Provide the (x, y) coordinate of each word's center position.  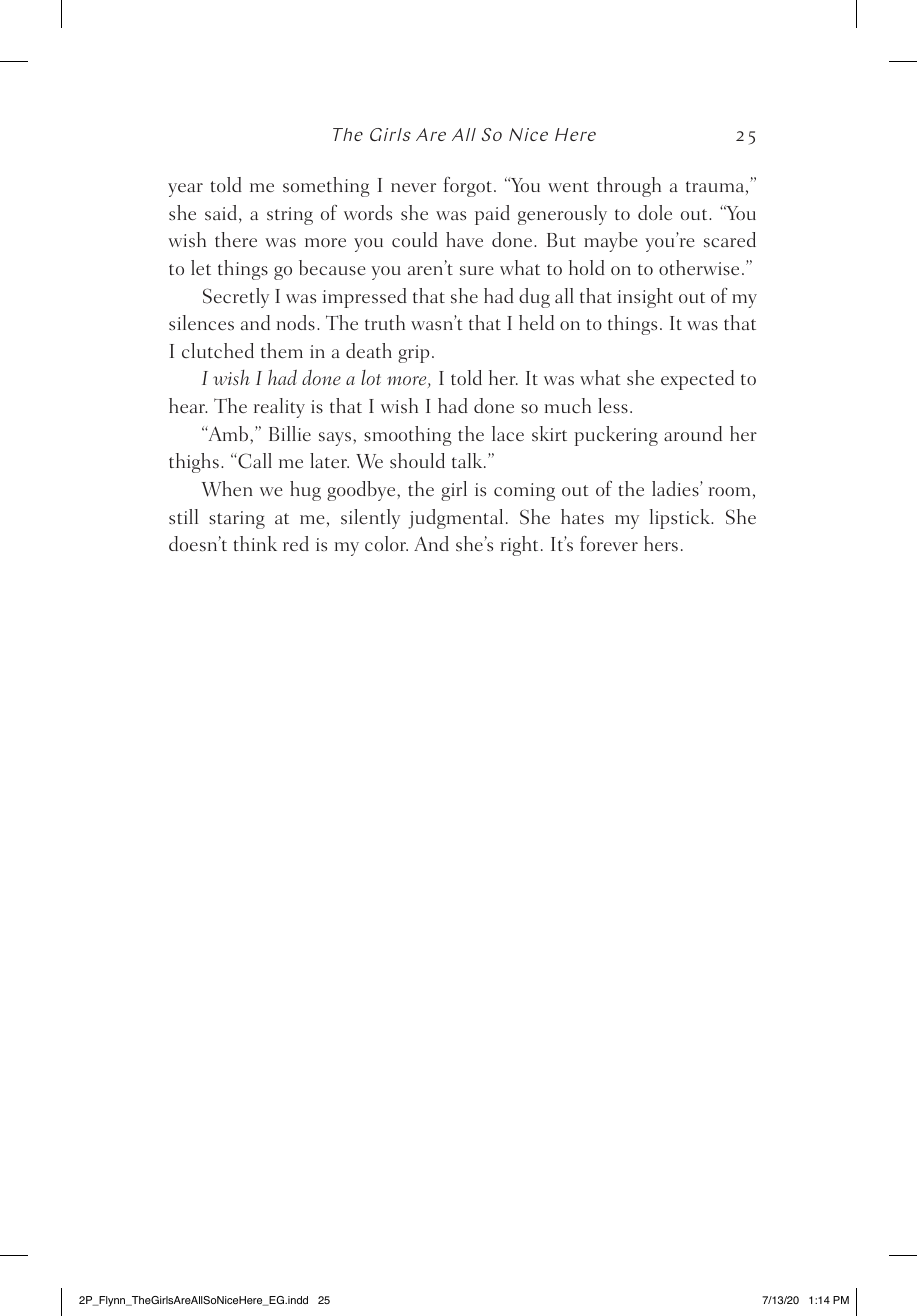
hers (661, 544)
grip (413, 354)
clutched (218, 351)
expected (697, 380)
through (629, 187)
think (255, 543)
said (222, 214)
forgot (468, 187)
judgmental (455, 519)
